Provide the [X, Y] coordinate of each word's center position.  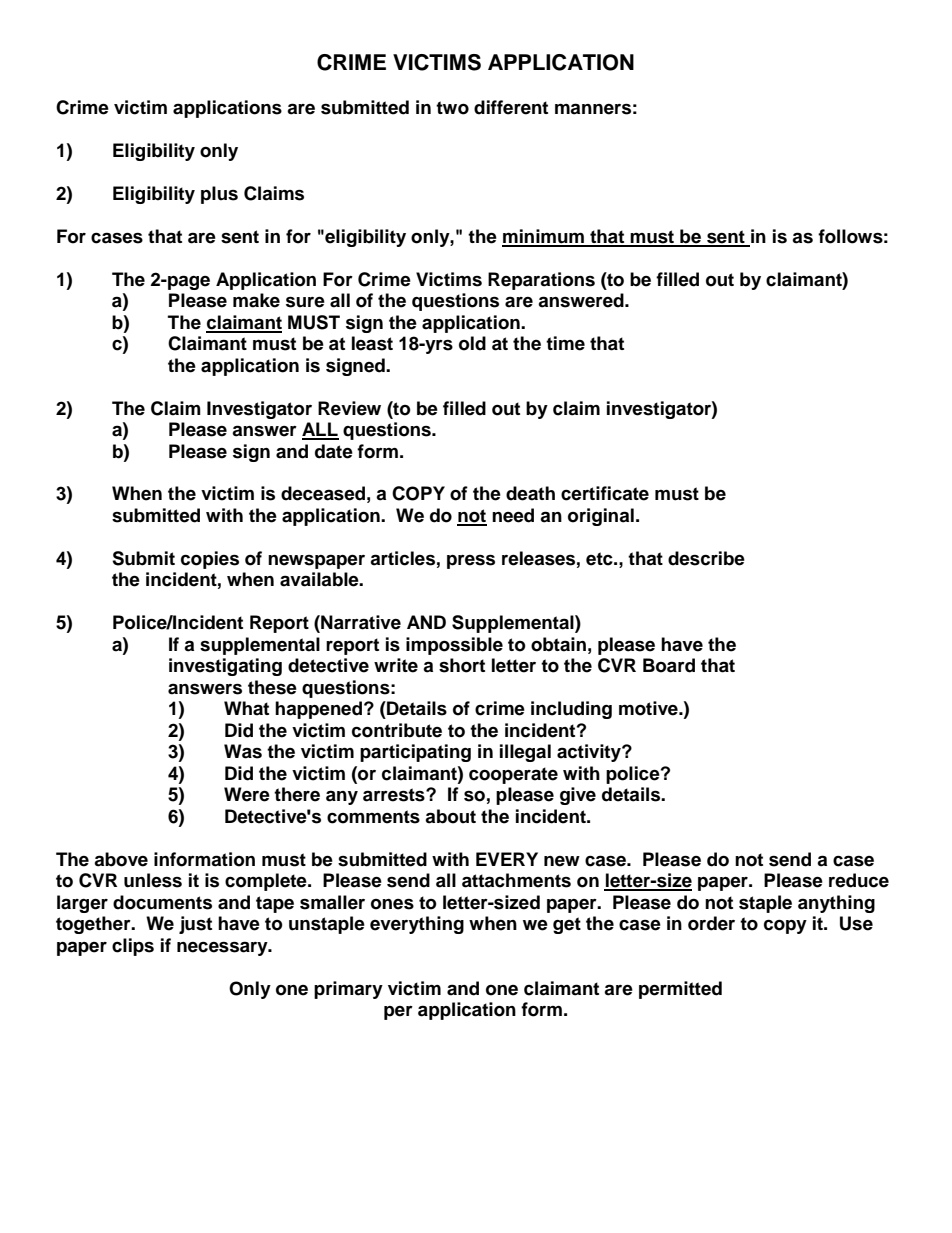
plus [219, 195]
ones [392, 904]
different [511, 107]
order [711, 923]
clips [133, 947]
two [452, 108]
